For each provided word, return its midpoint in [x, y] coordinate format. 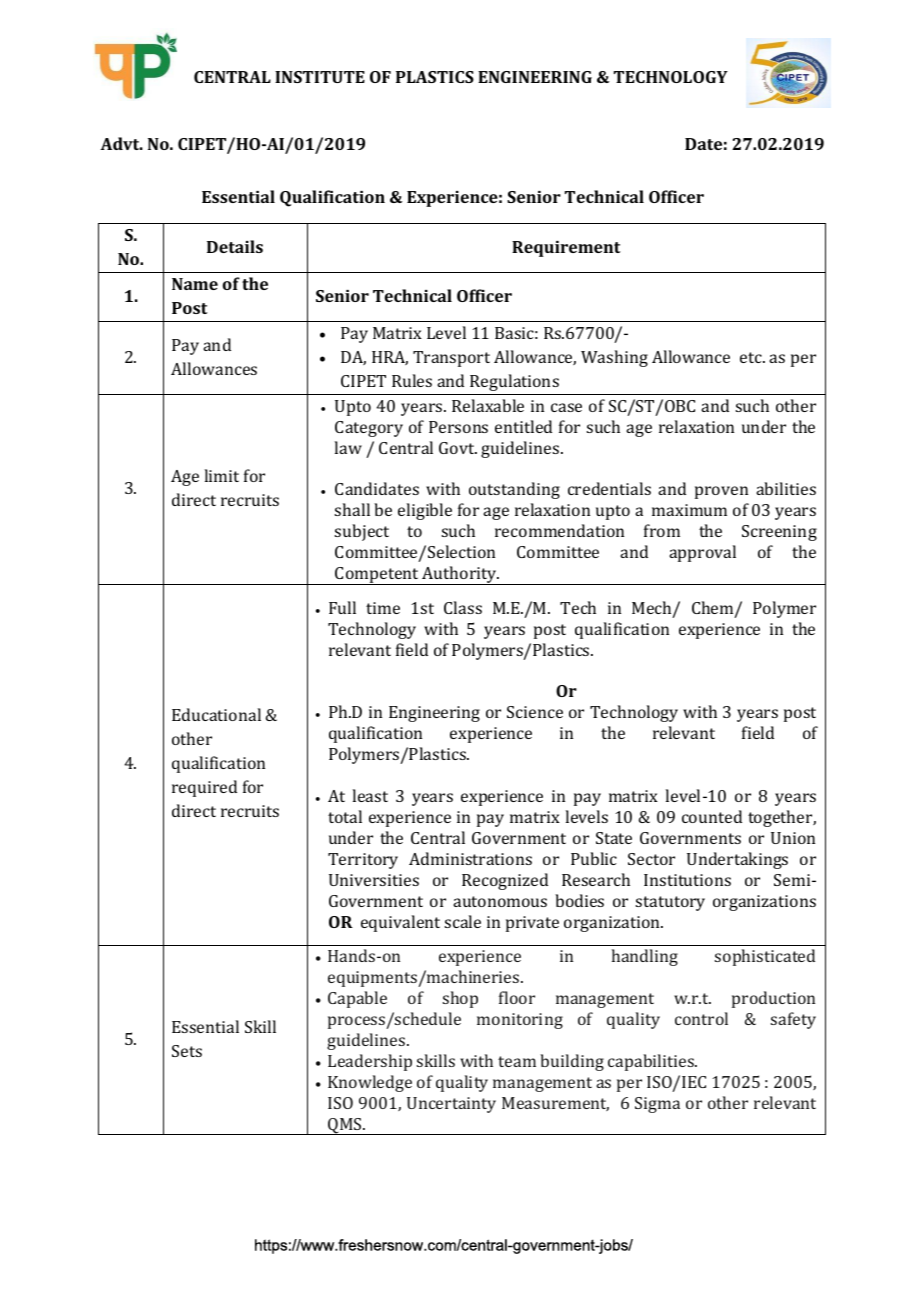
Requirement [566, 249]
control [701, 1018]
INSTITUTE [320, 77]
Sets [187, 1051]
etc [752, 357]
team [517, 1061]
